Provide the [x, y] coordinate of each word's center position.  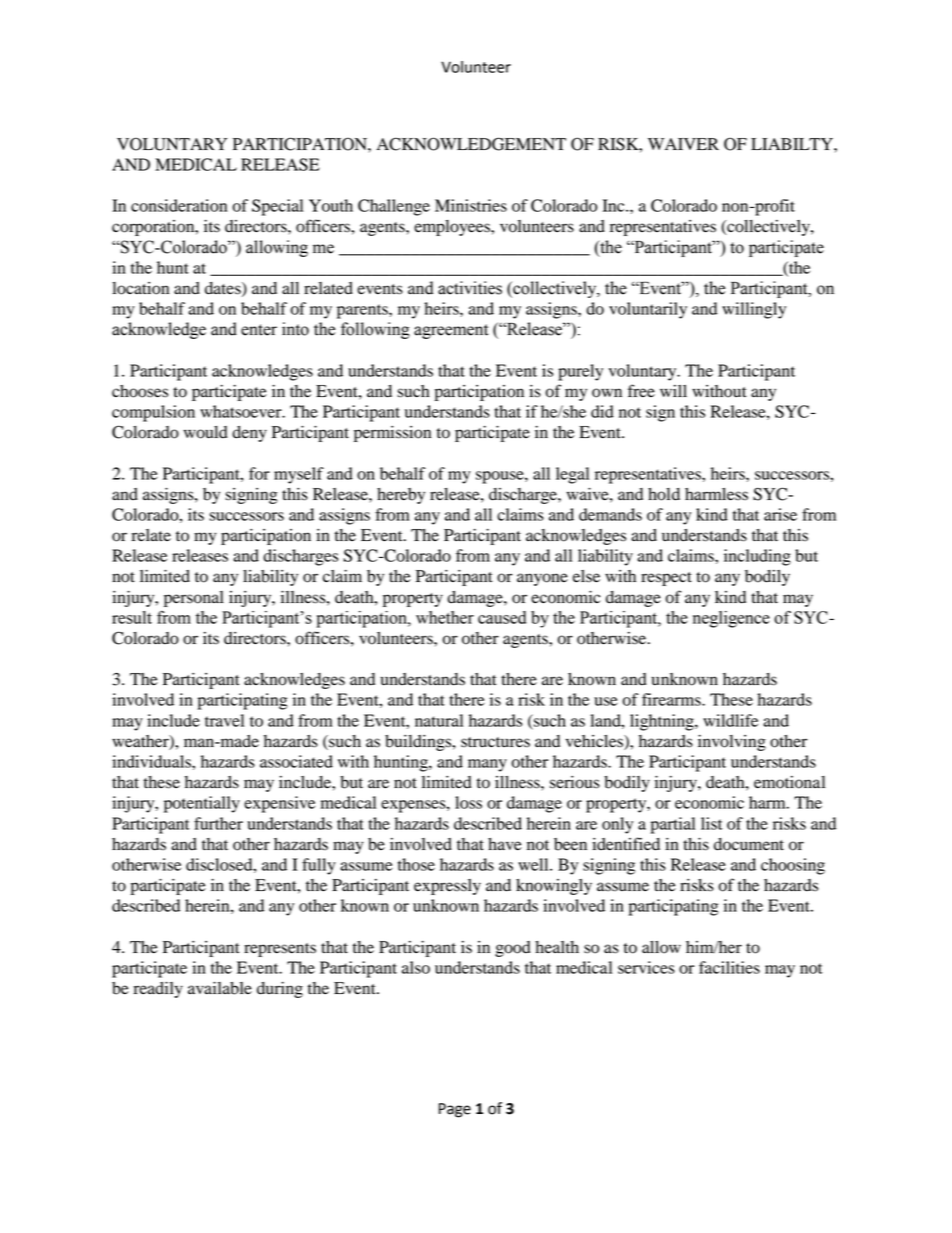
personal [194, 599]
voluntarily [648, 310]
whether [445, 617]
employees [453, 228]
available [220, 988]
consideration [179, 205]
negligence [731, 619]
